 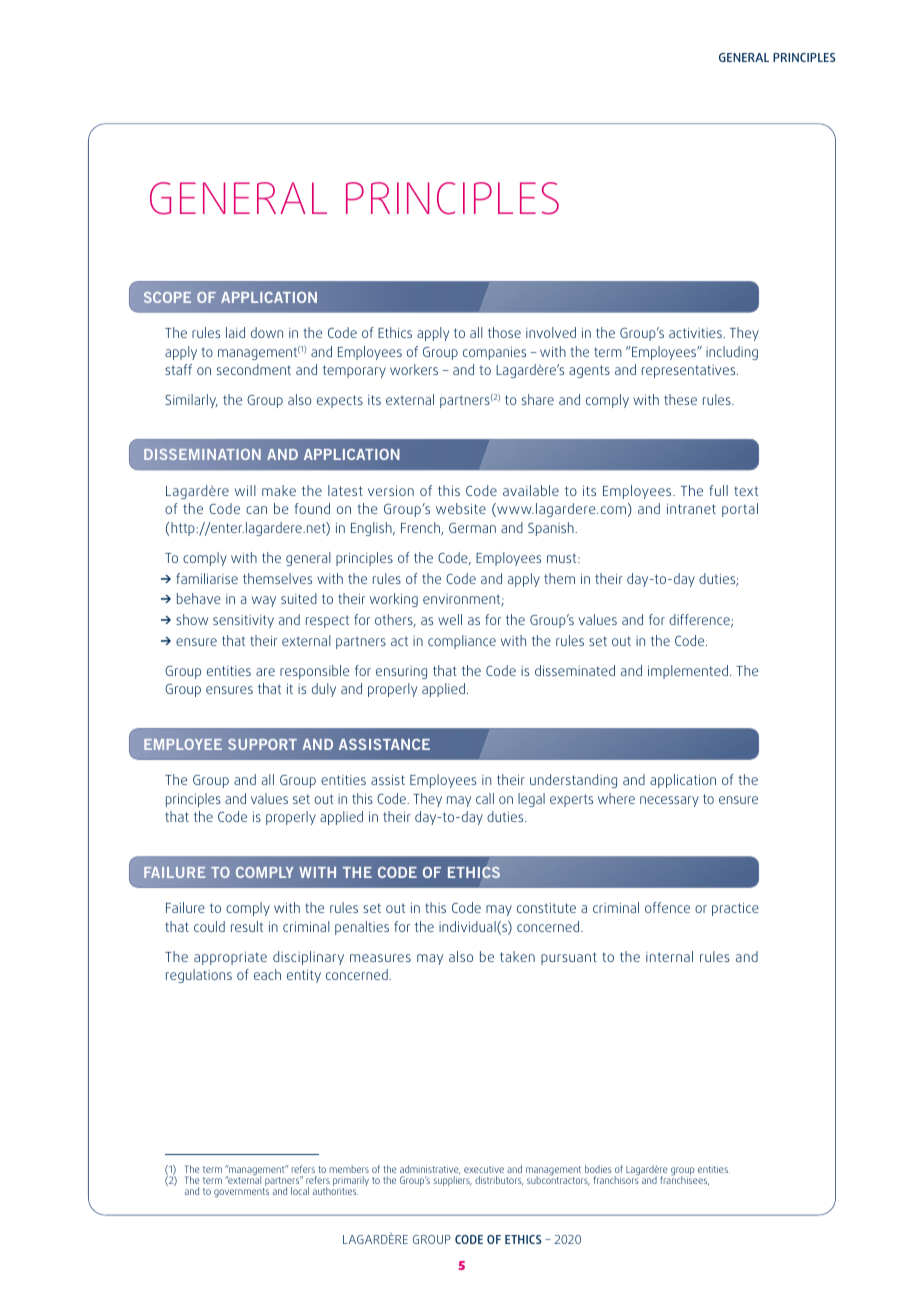 I want to click on laid, so click(x=235, y=332).
